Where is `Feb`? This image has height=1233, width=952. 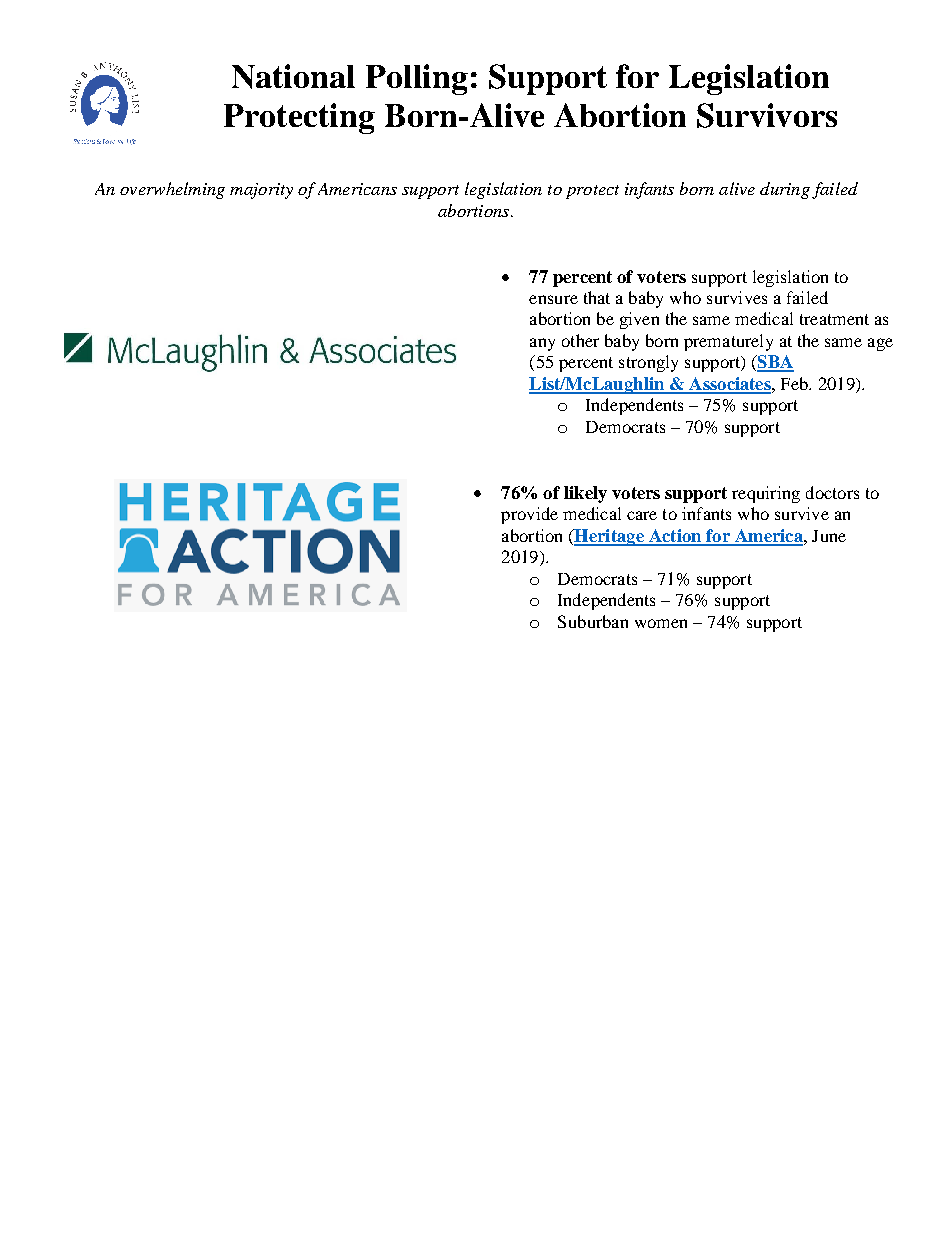
Feb is located at coordinates (795, 383).
